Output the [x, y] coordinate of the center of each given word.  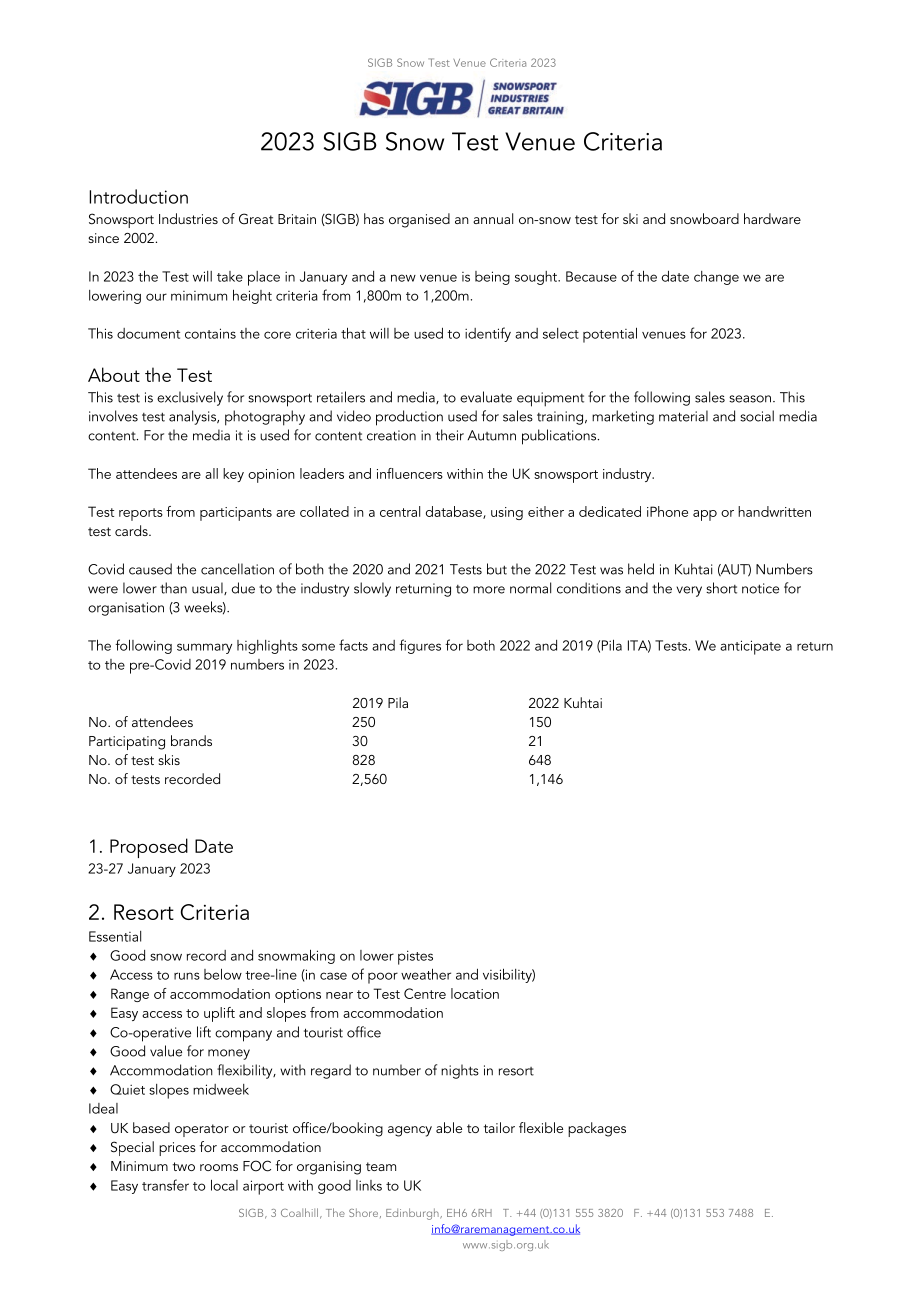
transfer [165, 1185]
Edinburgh [413, 1214]
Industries [188, 218]
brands [191, 740]
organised [419, 220]
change [716, 278]
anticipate [750, 647]
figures [420, 646]
